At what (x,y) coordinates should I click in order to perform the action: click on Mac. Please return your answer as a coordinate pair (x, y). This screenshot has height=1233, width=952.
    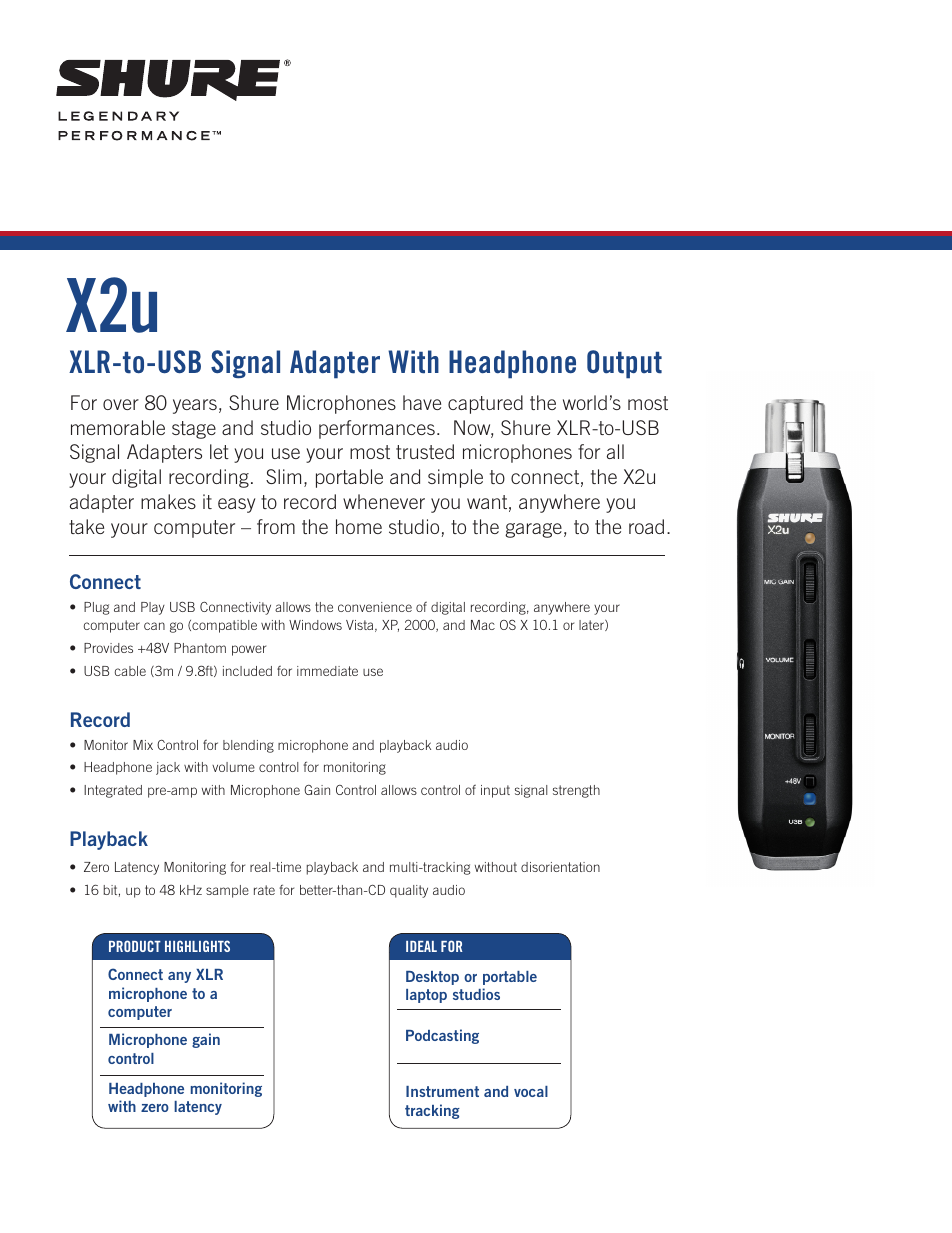
    Looking at the image, I should click on (483, 625).
